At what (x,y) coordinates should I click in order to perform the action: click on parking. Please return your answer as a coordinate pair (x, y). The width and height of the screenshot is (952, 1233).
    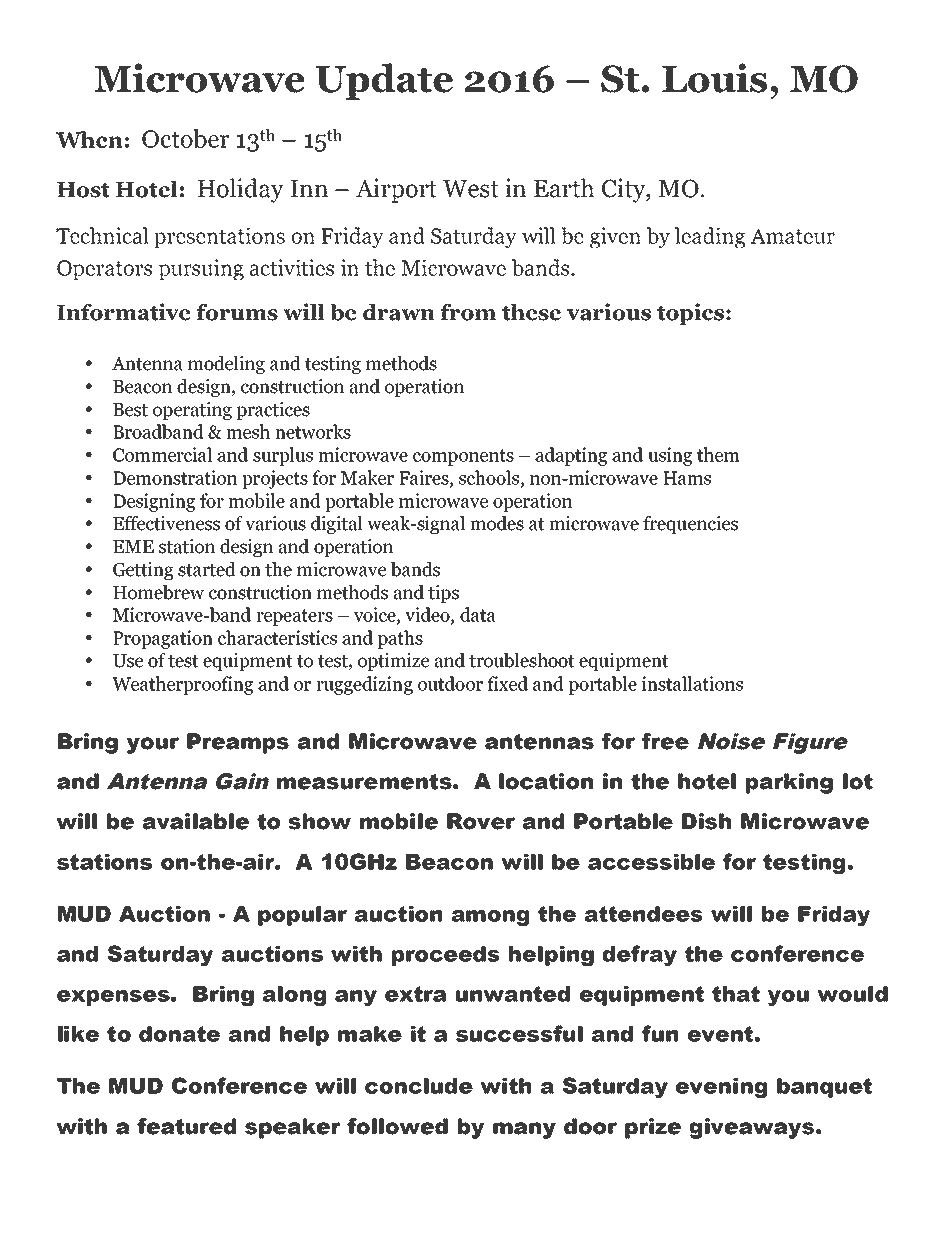
    Looking at the image, I should click on (789, 783).
